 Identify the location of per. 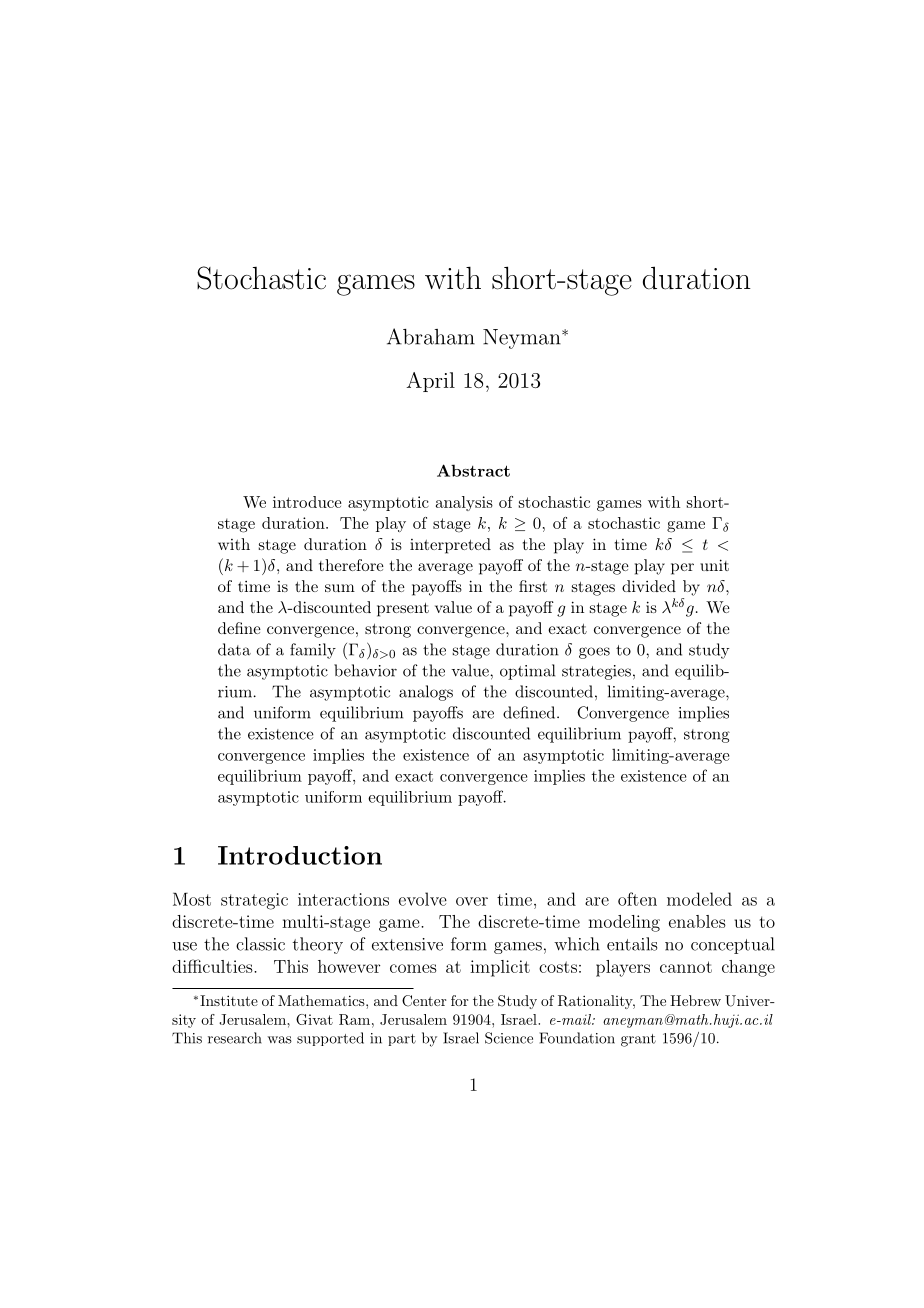
(682, 569).
